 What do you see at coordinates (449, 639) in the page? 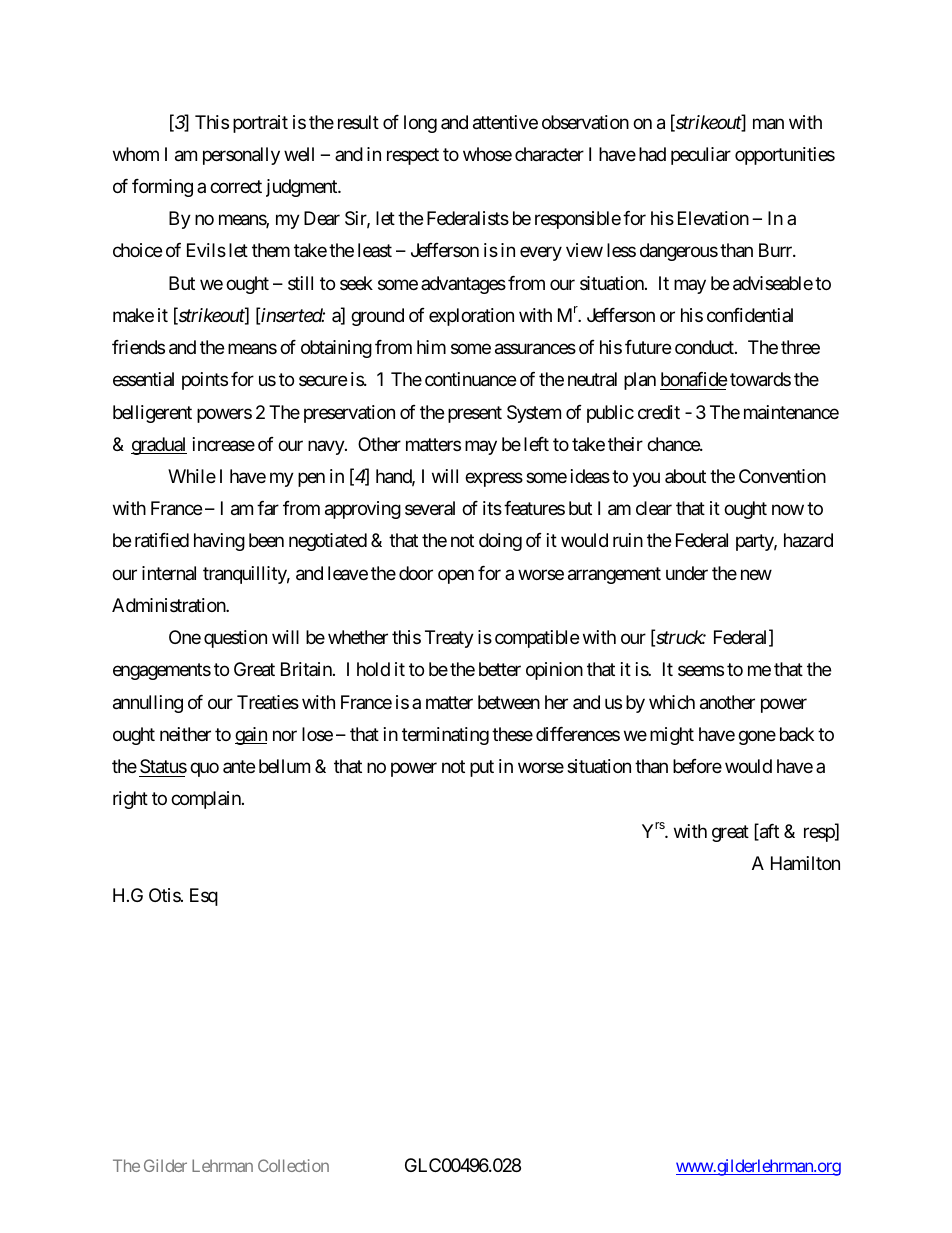
I see `Treaty` at bounding box center [449, 639].
